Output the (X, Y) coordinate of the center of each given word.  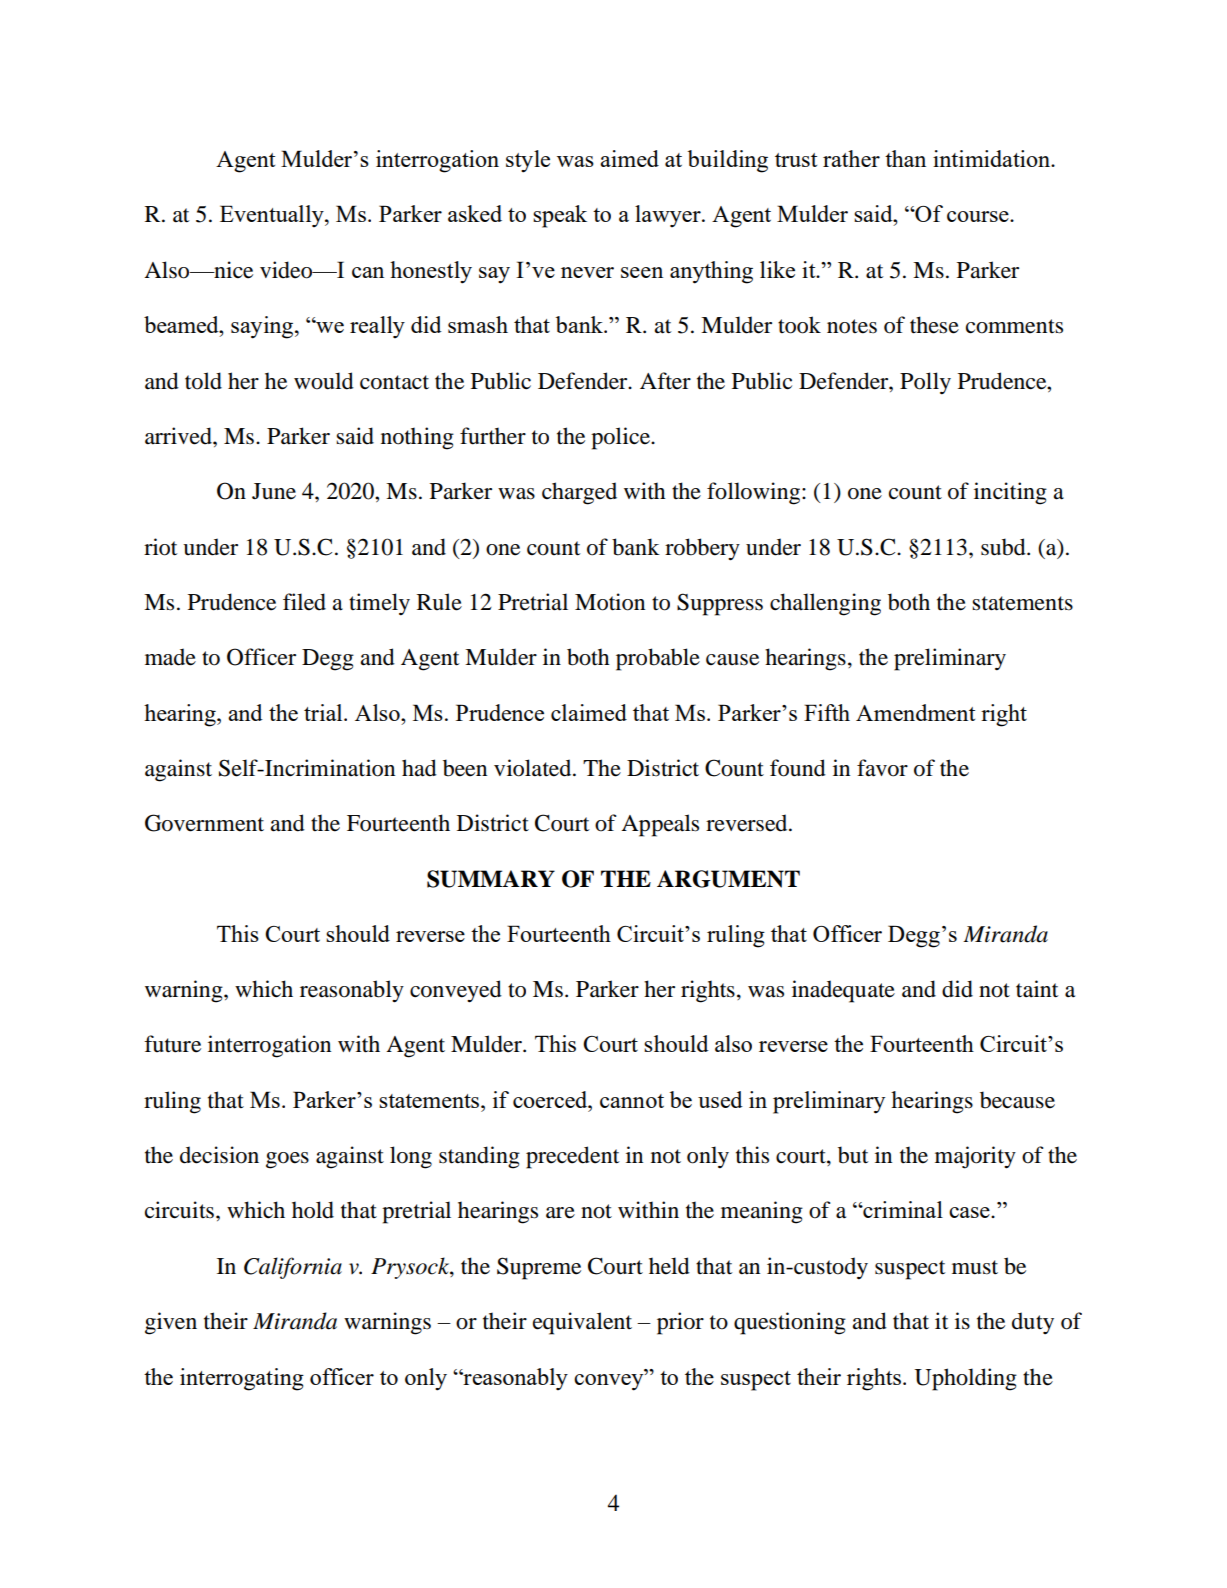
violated (534, 768)
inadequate (843, 991)
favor (882, 768)
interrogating (242, 1379)
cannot (632, 1101)
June (274, 491)
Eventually (273, 216)
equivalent (582, 1323)
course (979, 216)
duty (1033, 1323)
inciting (1010, 493)
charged (579, 493)
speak (560, 216)
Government (204, 823)
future (172, 1044)
